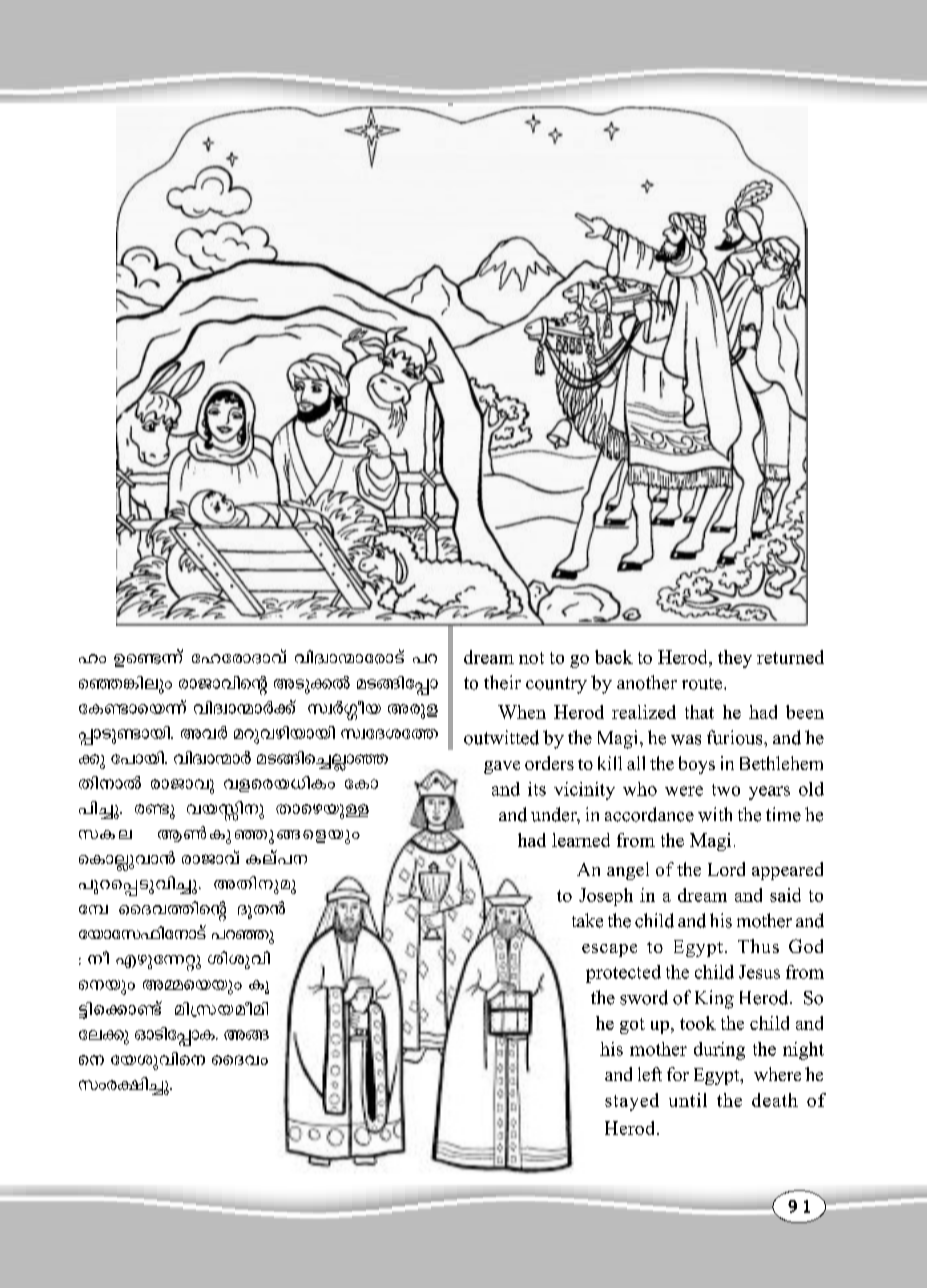 This image has width=927, height=1288. Describe the element at coordinates (781, 763) in the image. I see `Bethlehem` at that location.
